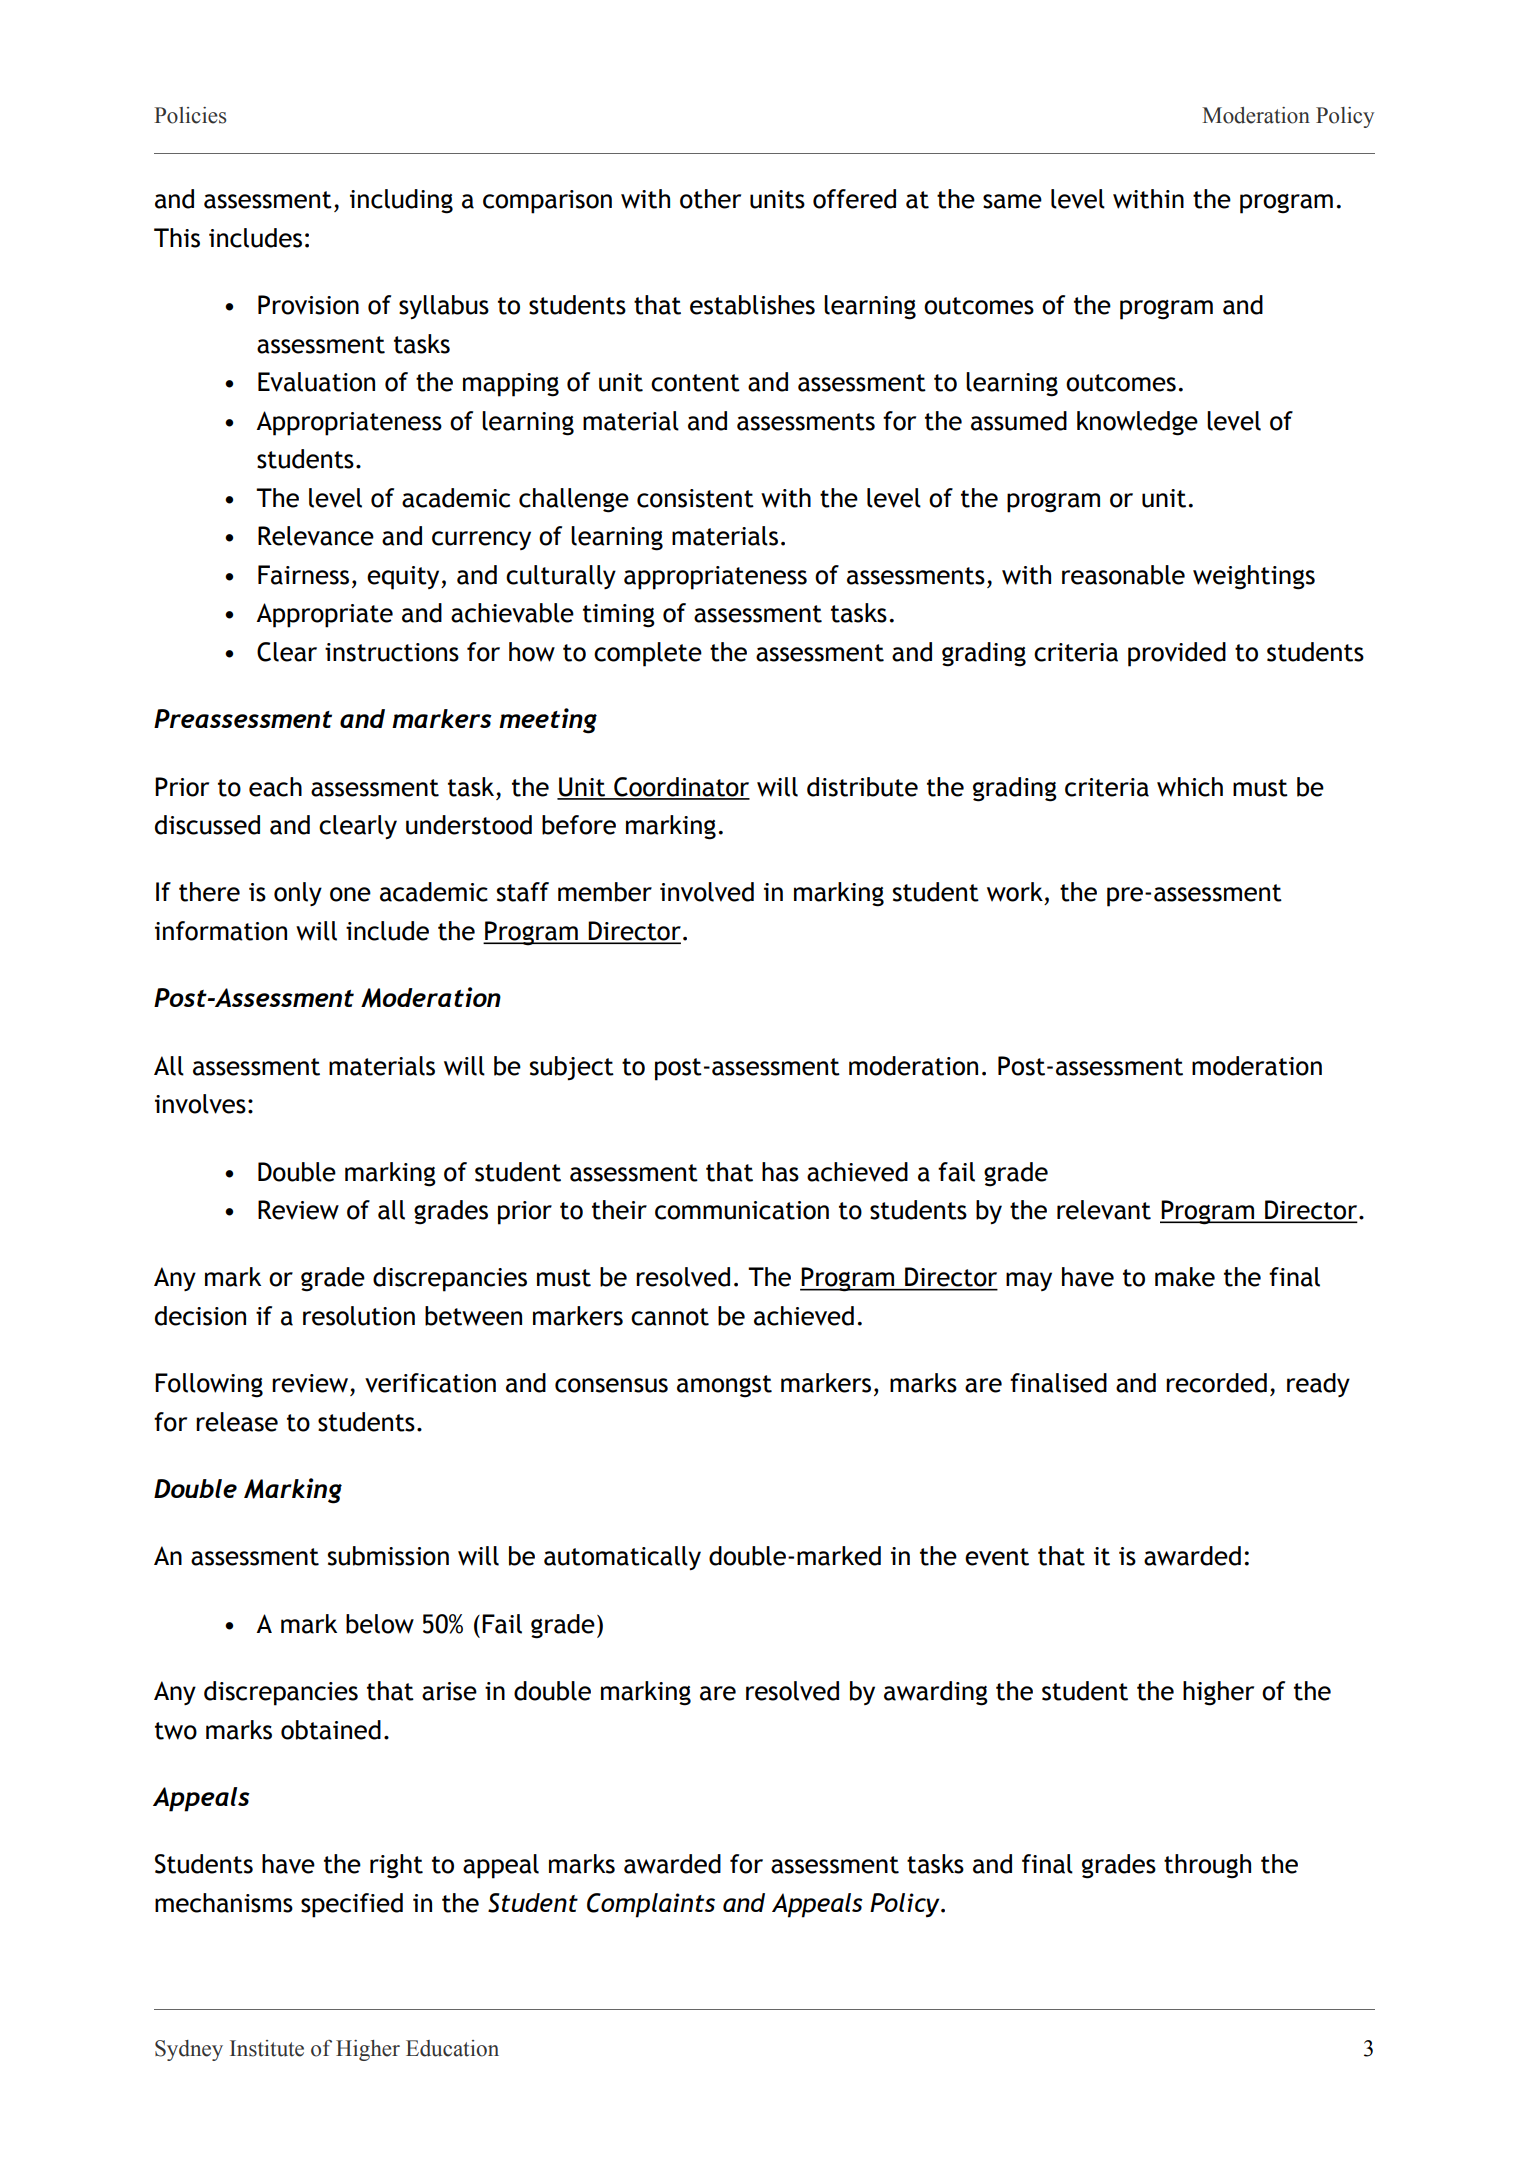  I want to click on which, so click(1190, 787).
